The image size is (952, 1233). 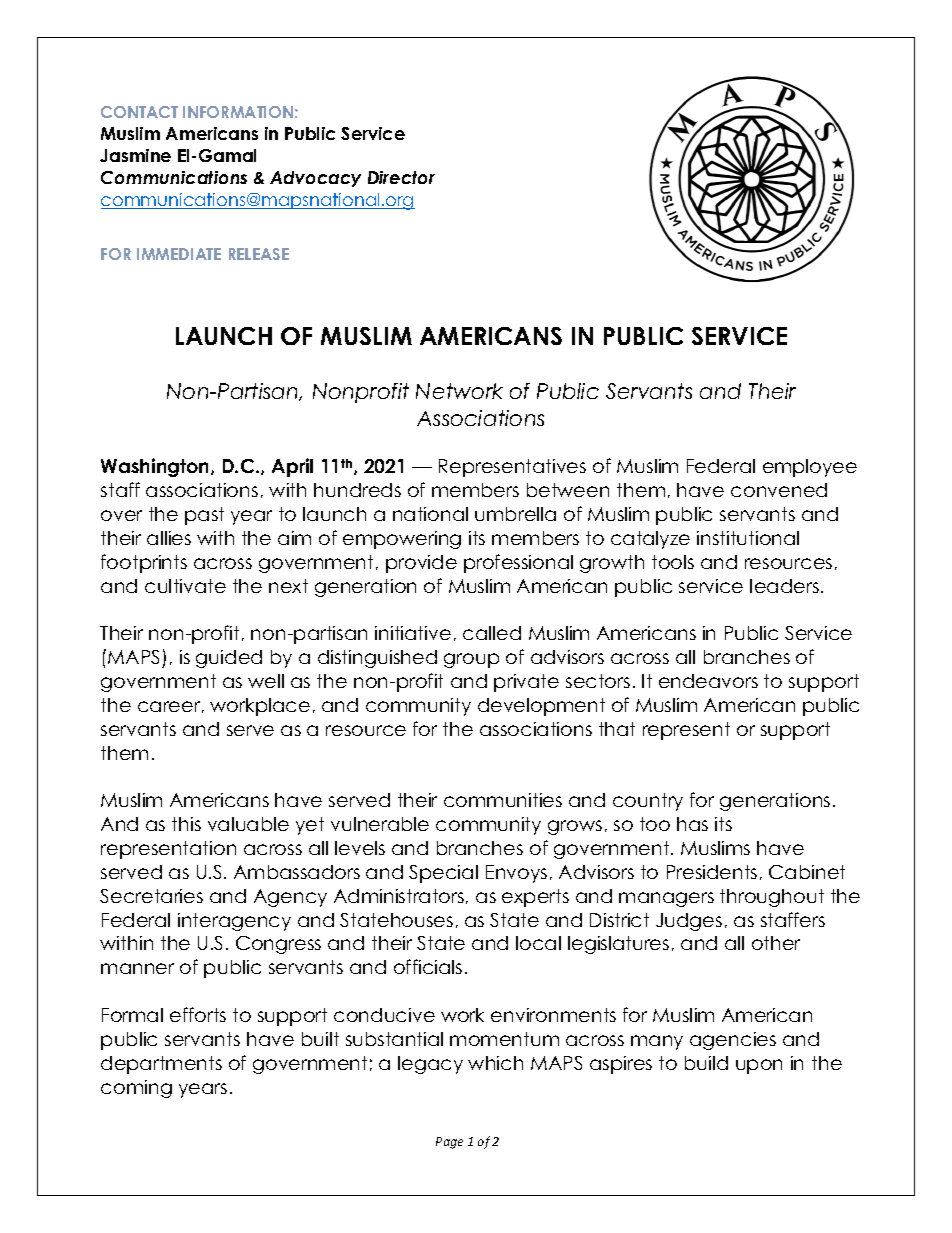 What do you see at coordinates (229, 659) in the page?
I see `guided` at bounding box center [229, 659].
